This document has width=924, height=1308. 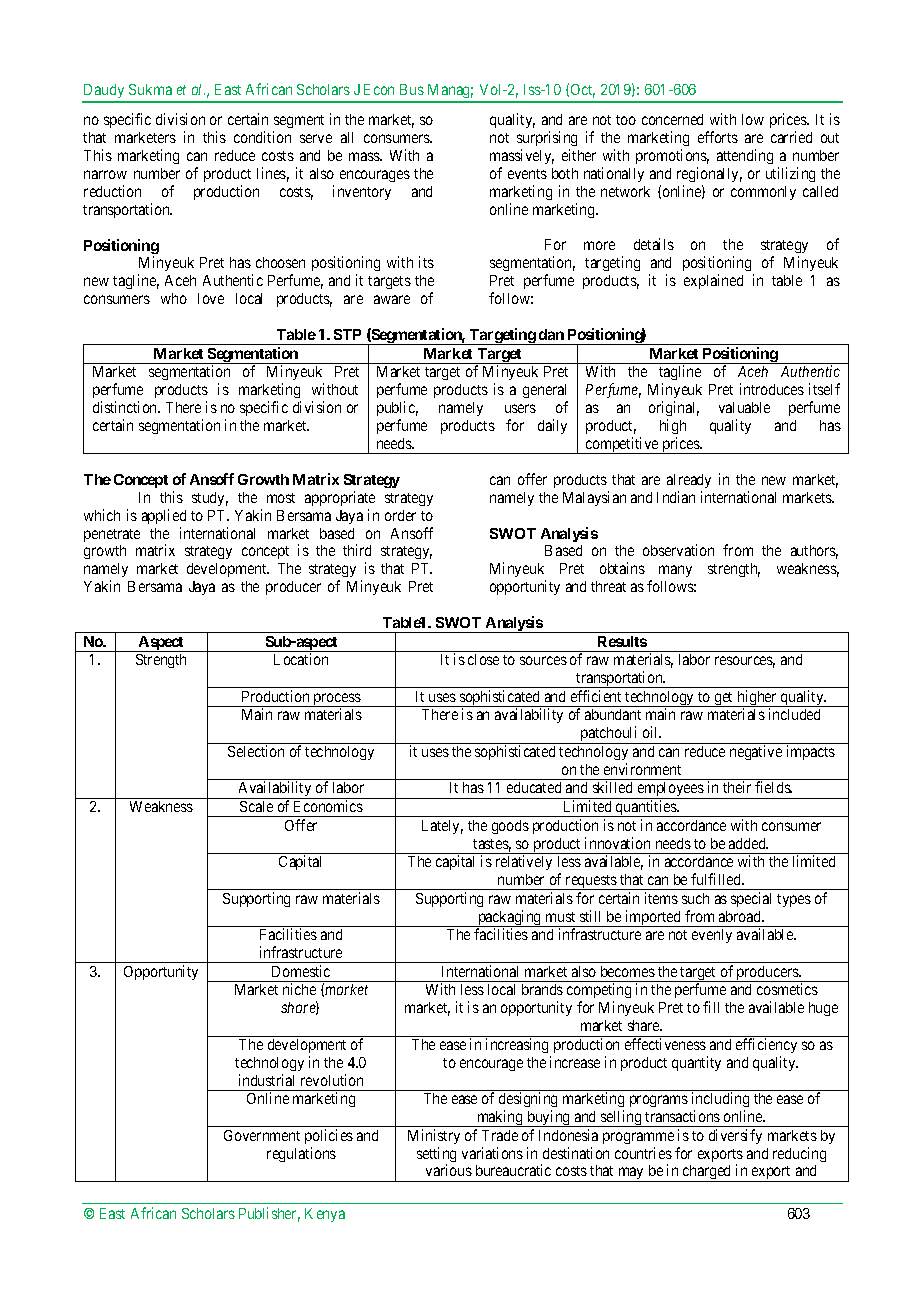 I want to click on niche, so click(x=299, y=989).
